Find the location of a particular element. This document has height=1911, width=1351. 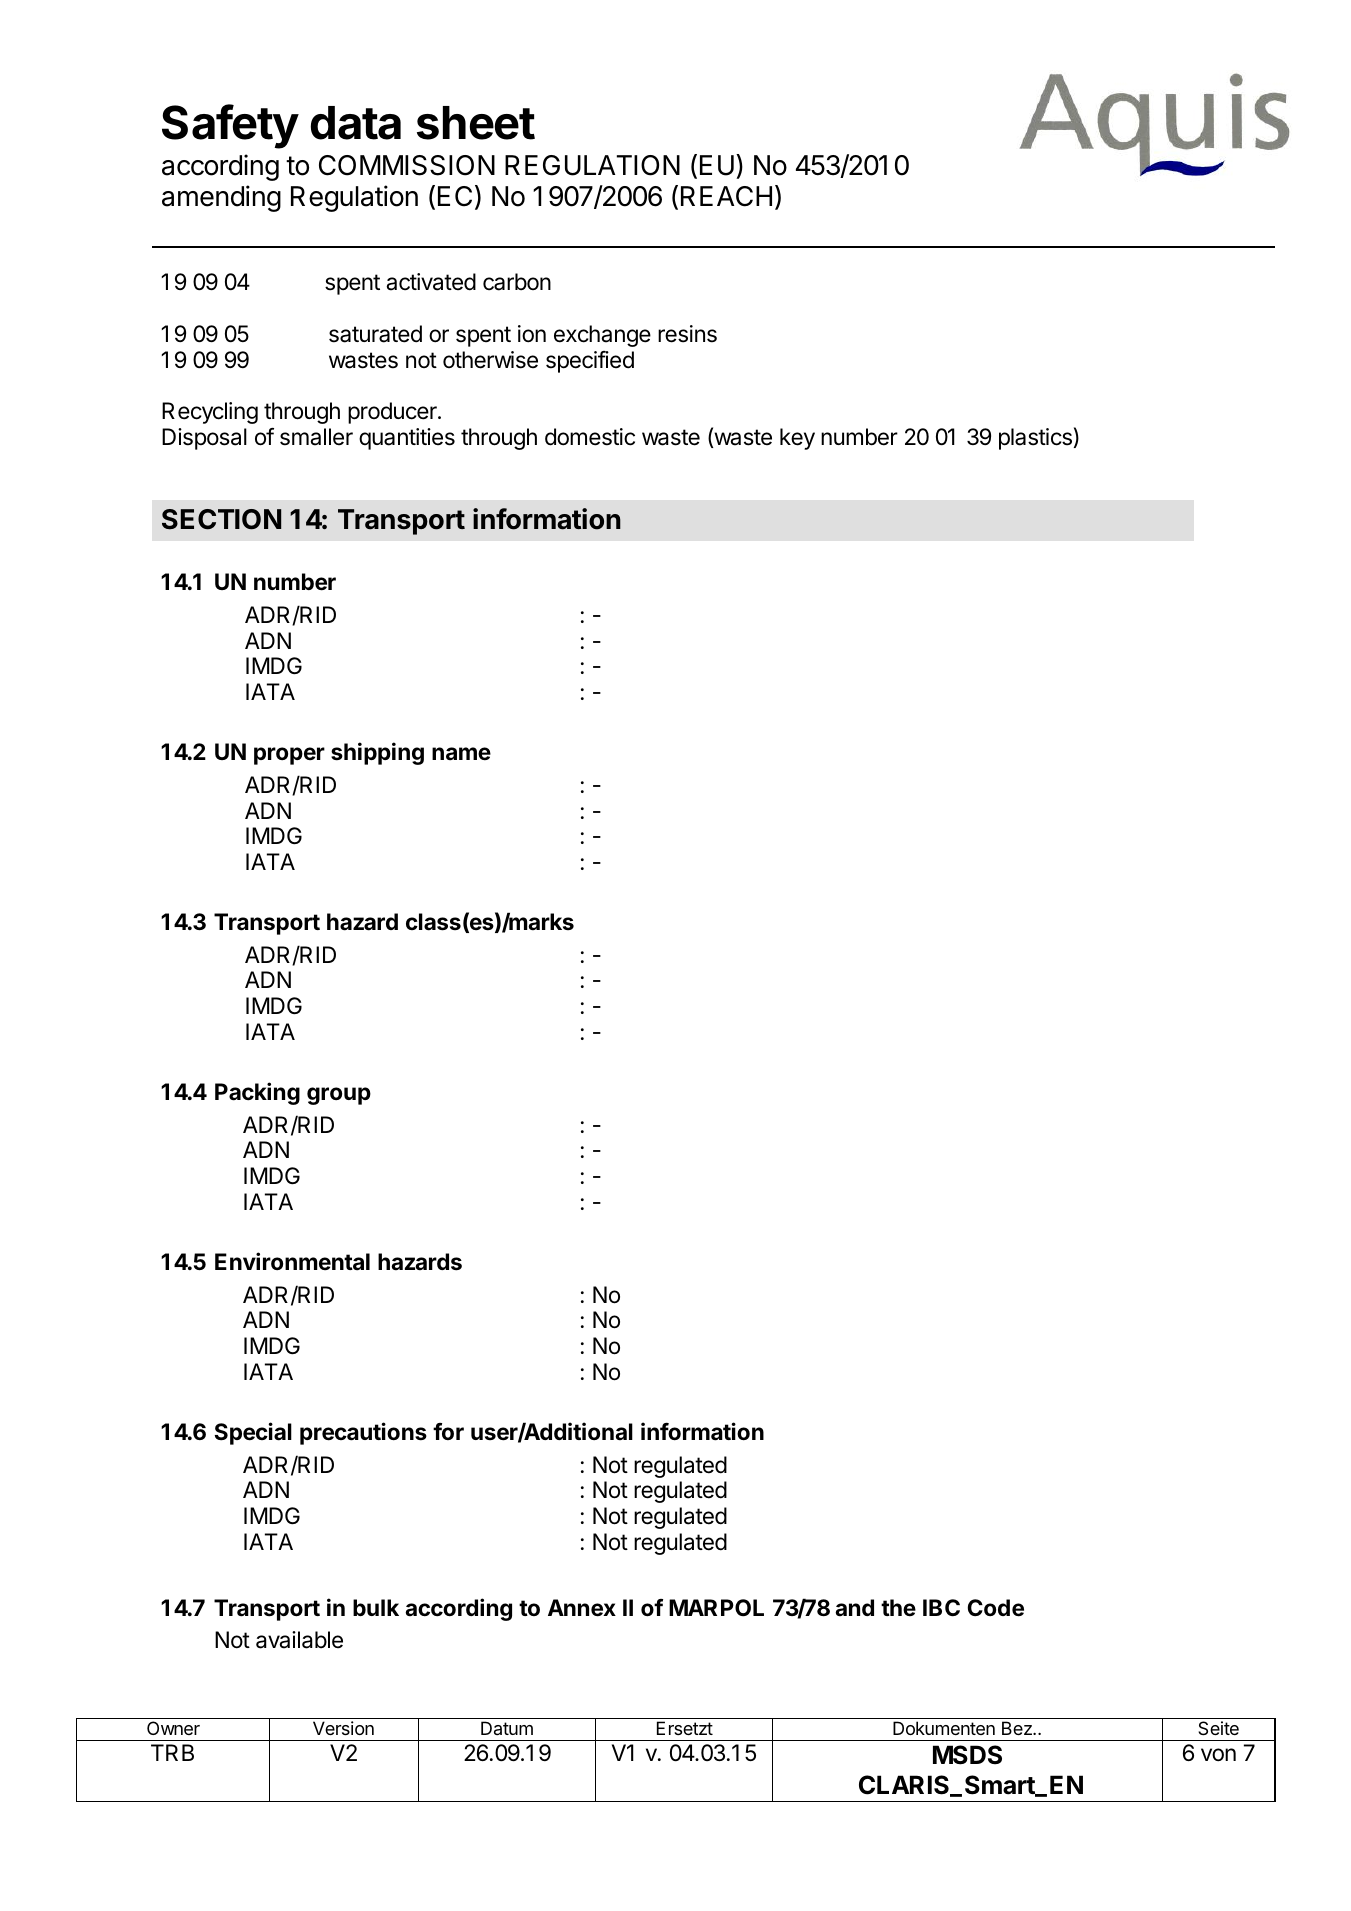

name is located at coordinates (461, 754).
